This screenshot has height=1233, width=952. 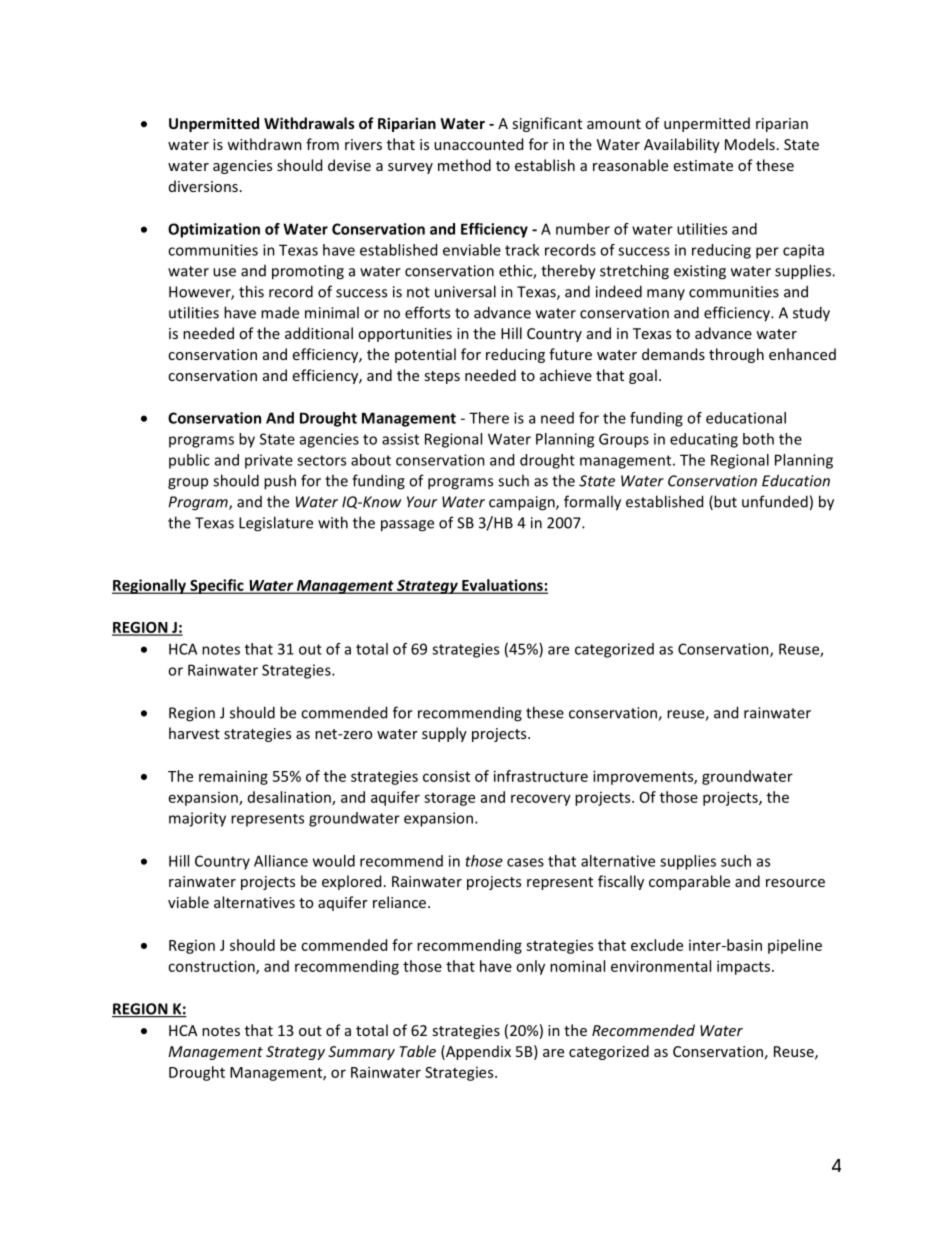 What do you see at coordinates (745, 967) in the screenshot?
I see `impacts` at bounding box center [745, 967].
